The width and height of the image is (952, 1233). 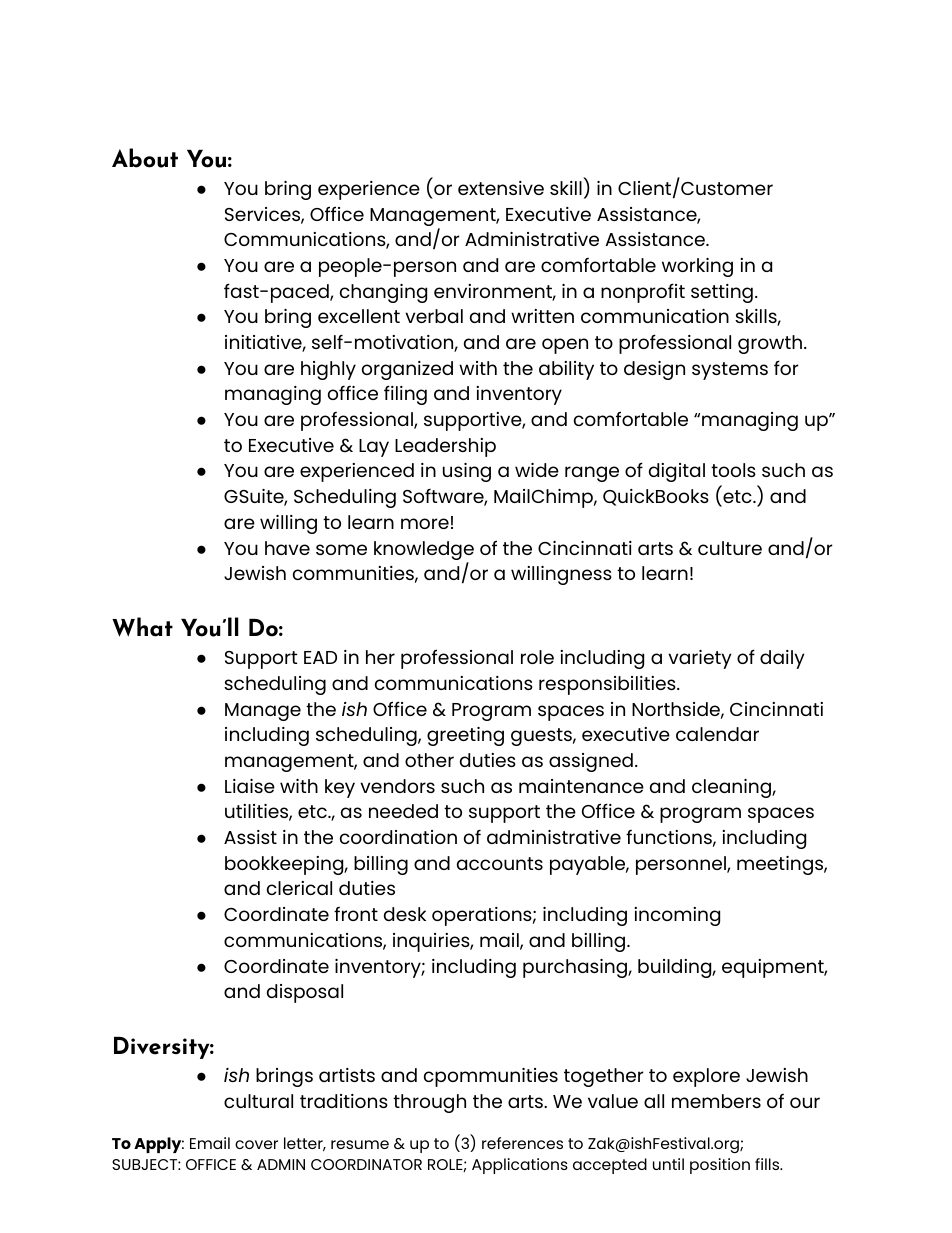 I want to click on About, so click(x=145, y=158).
